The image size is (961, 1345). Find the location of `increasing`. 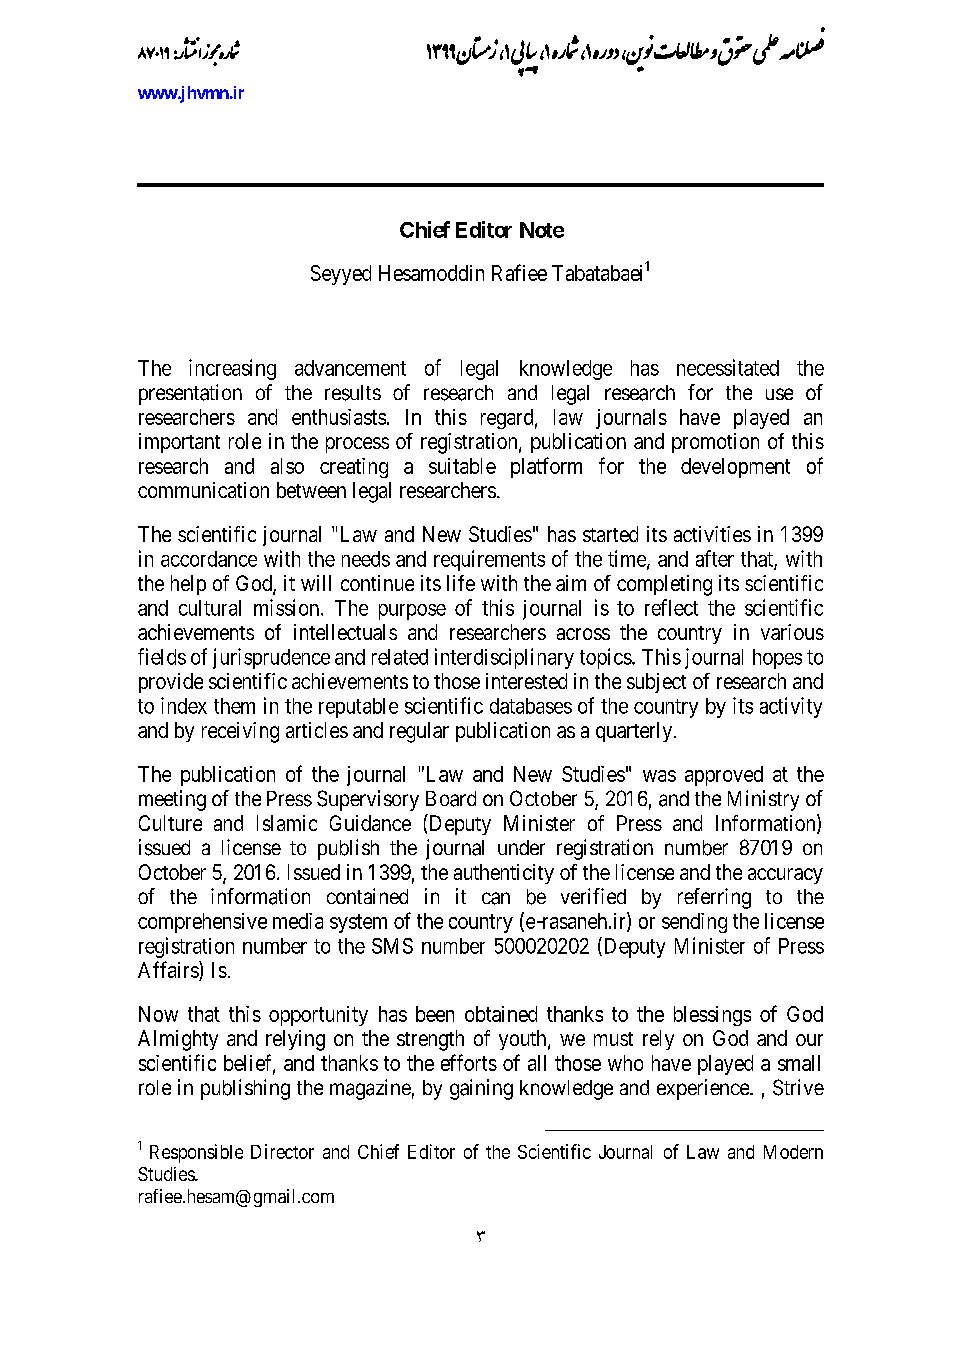

increasing is located at coordinates (232, 369).
